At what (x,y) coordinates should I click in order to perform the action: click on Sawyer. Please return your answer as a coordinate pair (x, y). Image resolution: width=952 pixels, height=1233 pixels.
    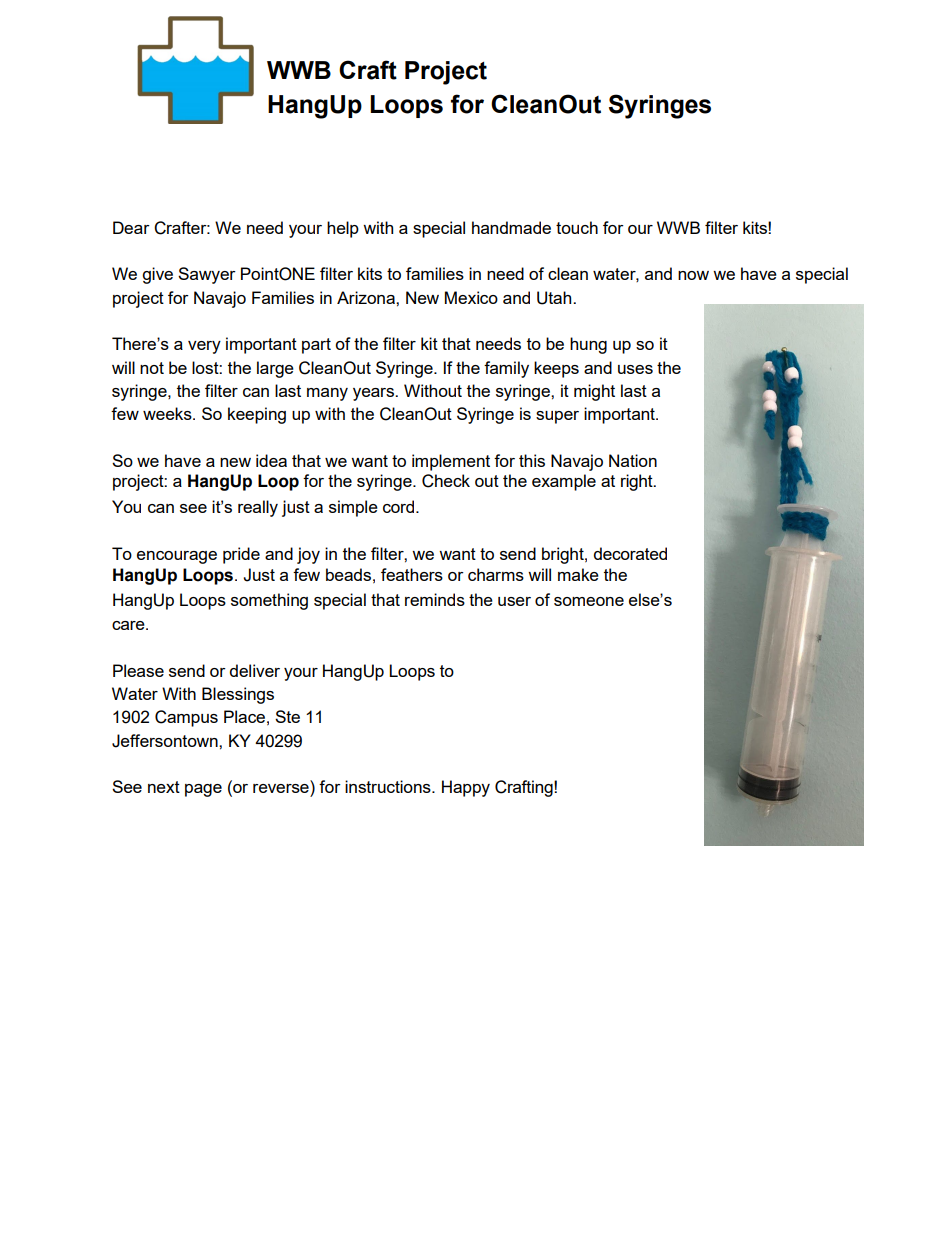
    Looking at the image, I should click on (207, 275).
